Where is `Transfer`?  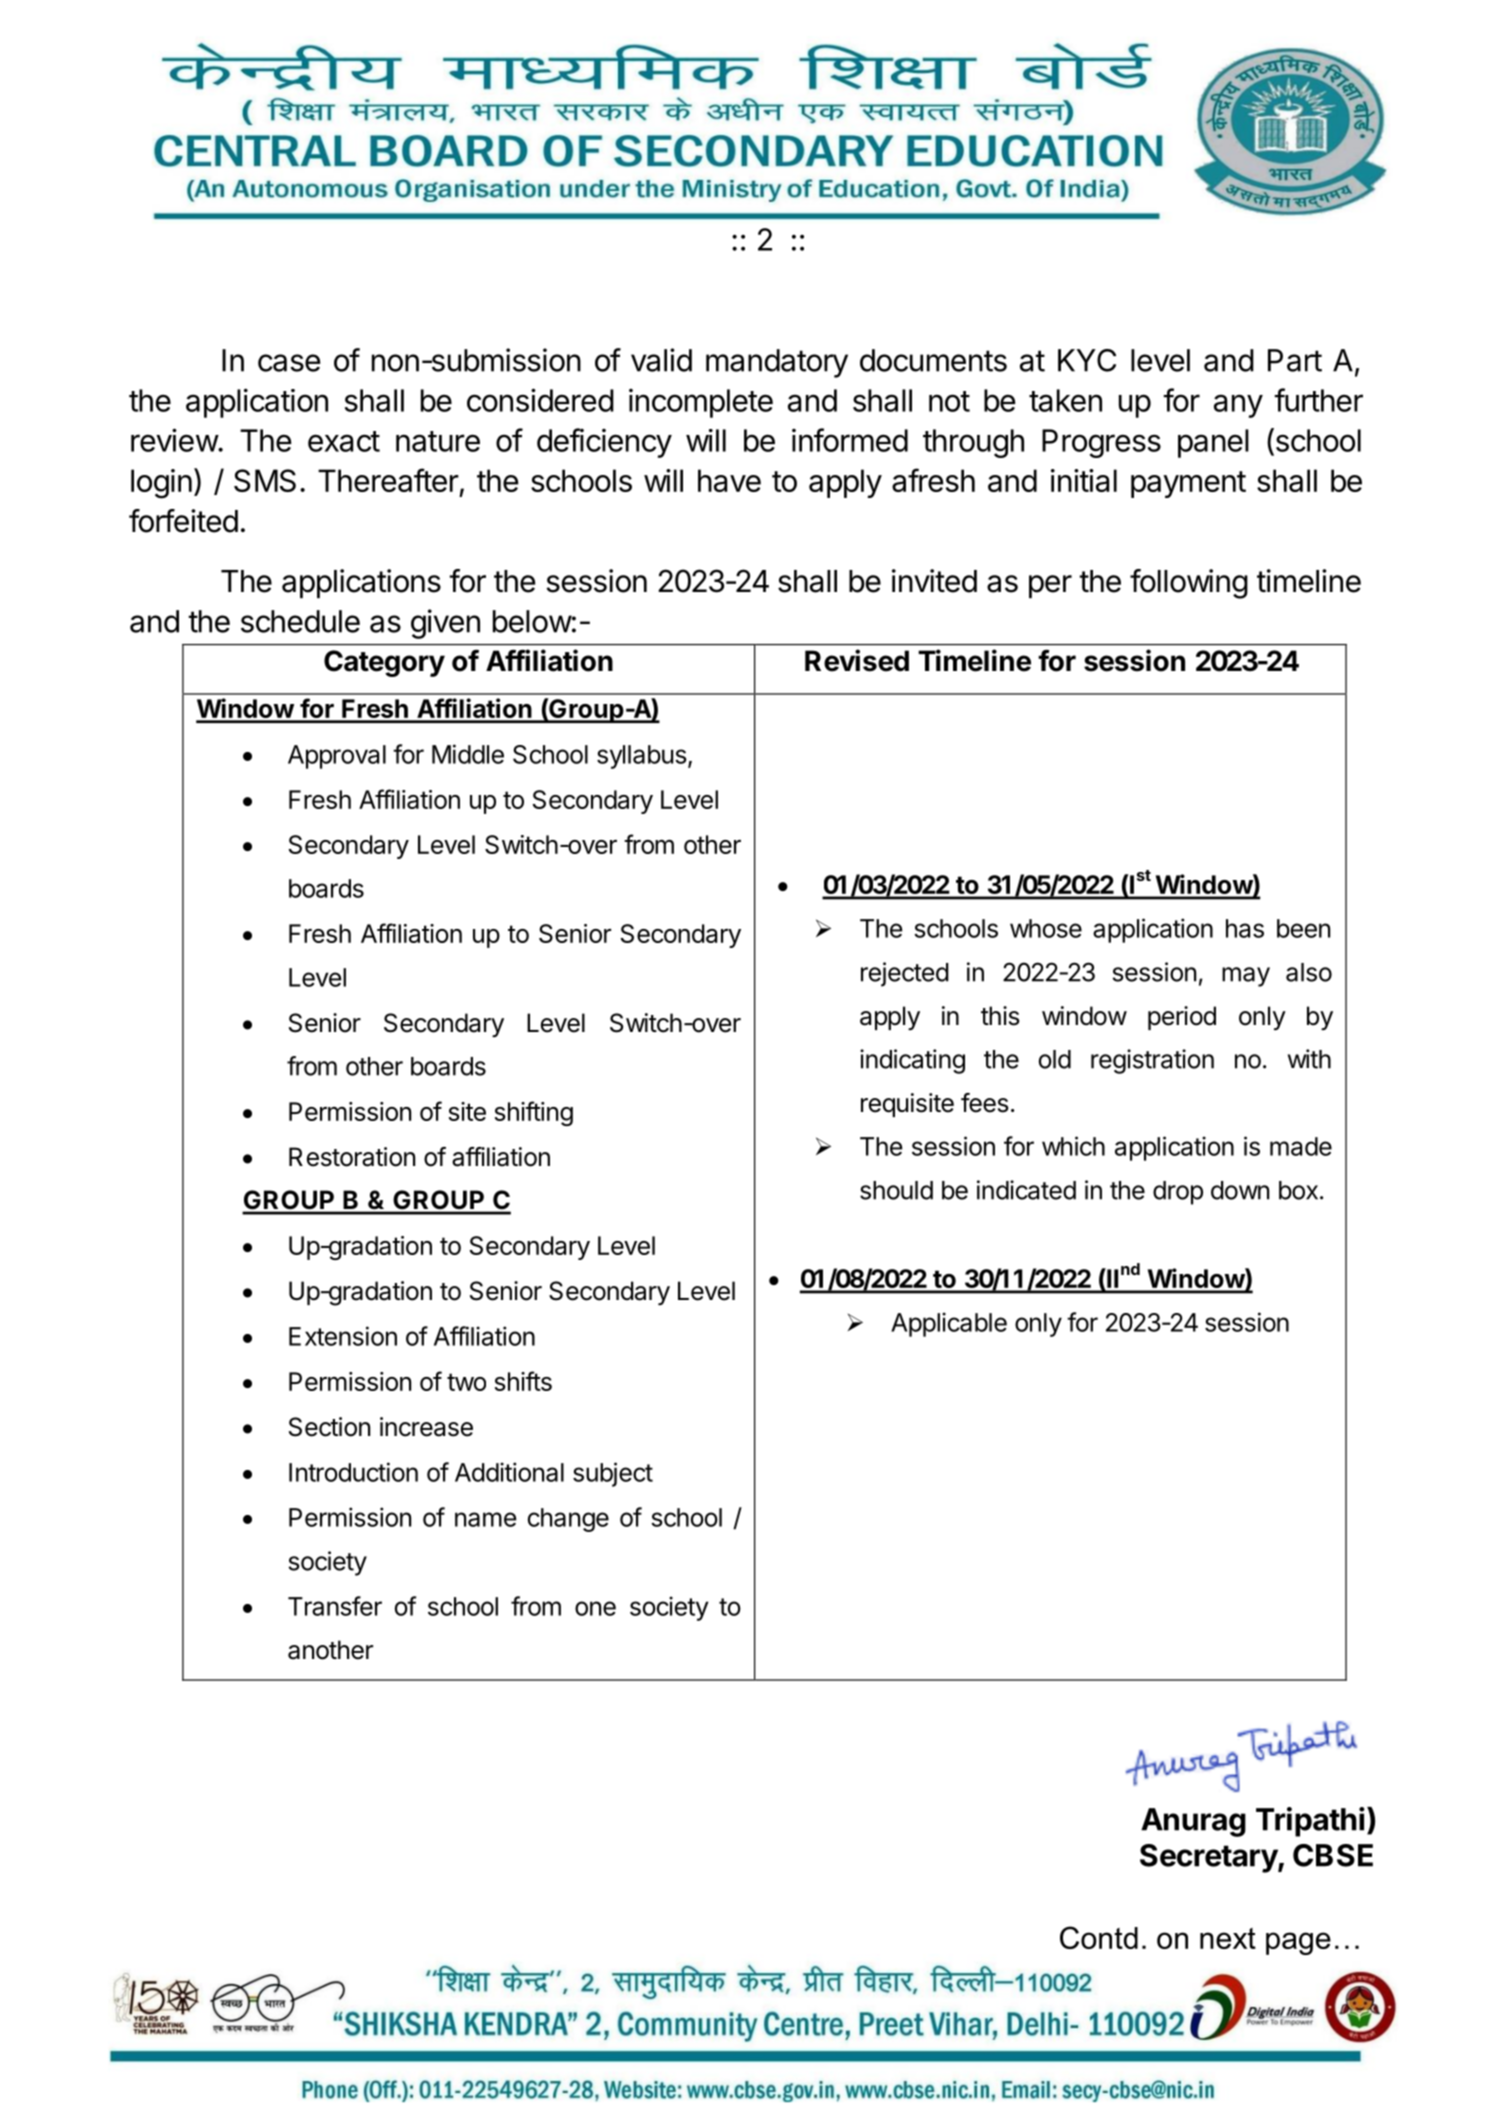
Transfer is located at coordinates (335, 1606).
